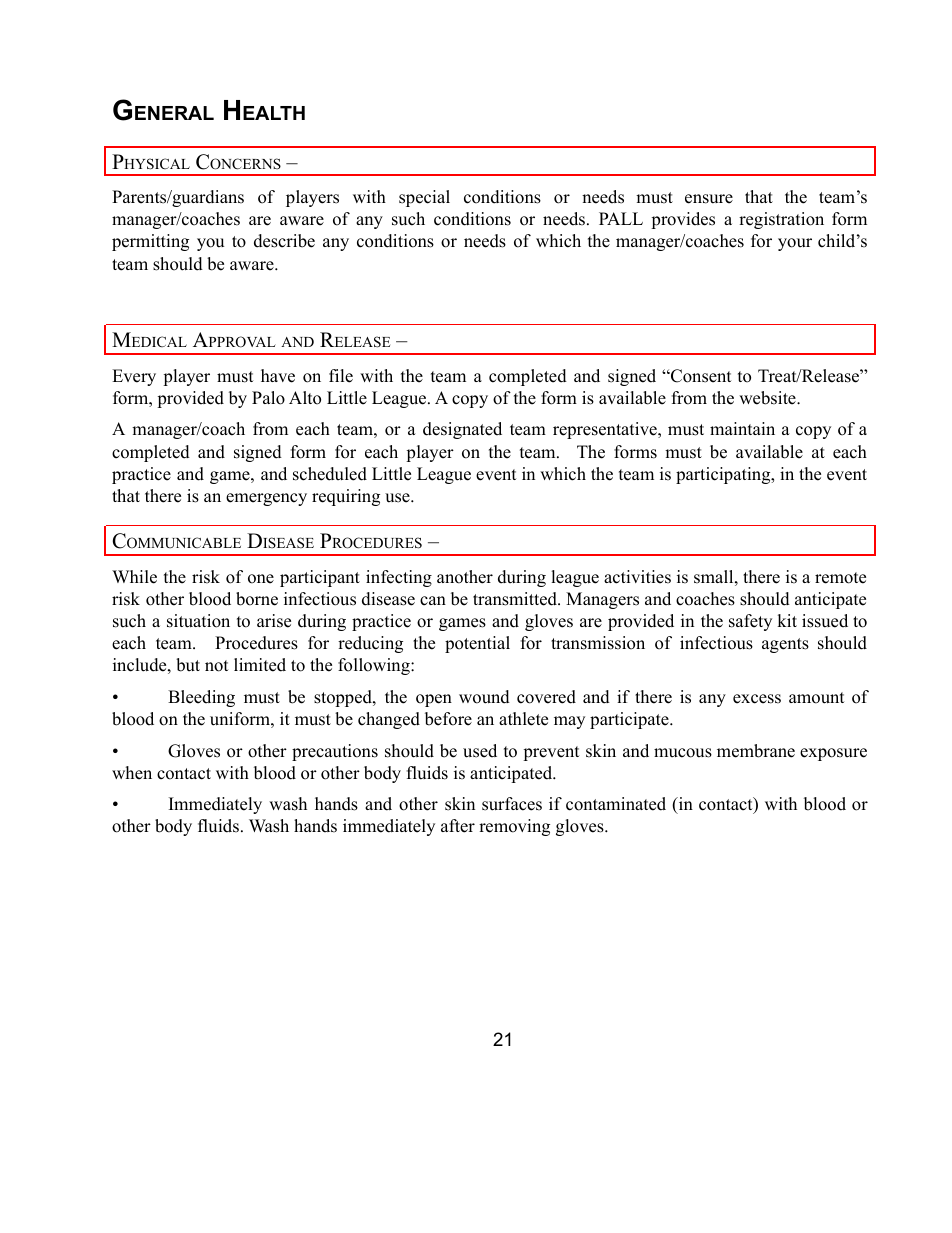 The height and width of the screenshot is (1233, 952). Describe the element at coordinates (424, 198) in the screenshot. I see `special` at that location.
